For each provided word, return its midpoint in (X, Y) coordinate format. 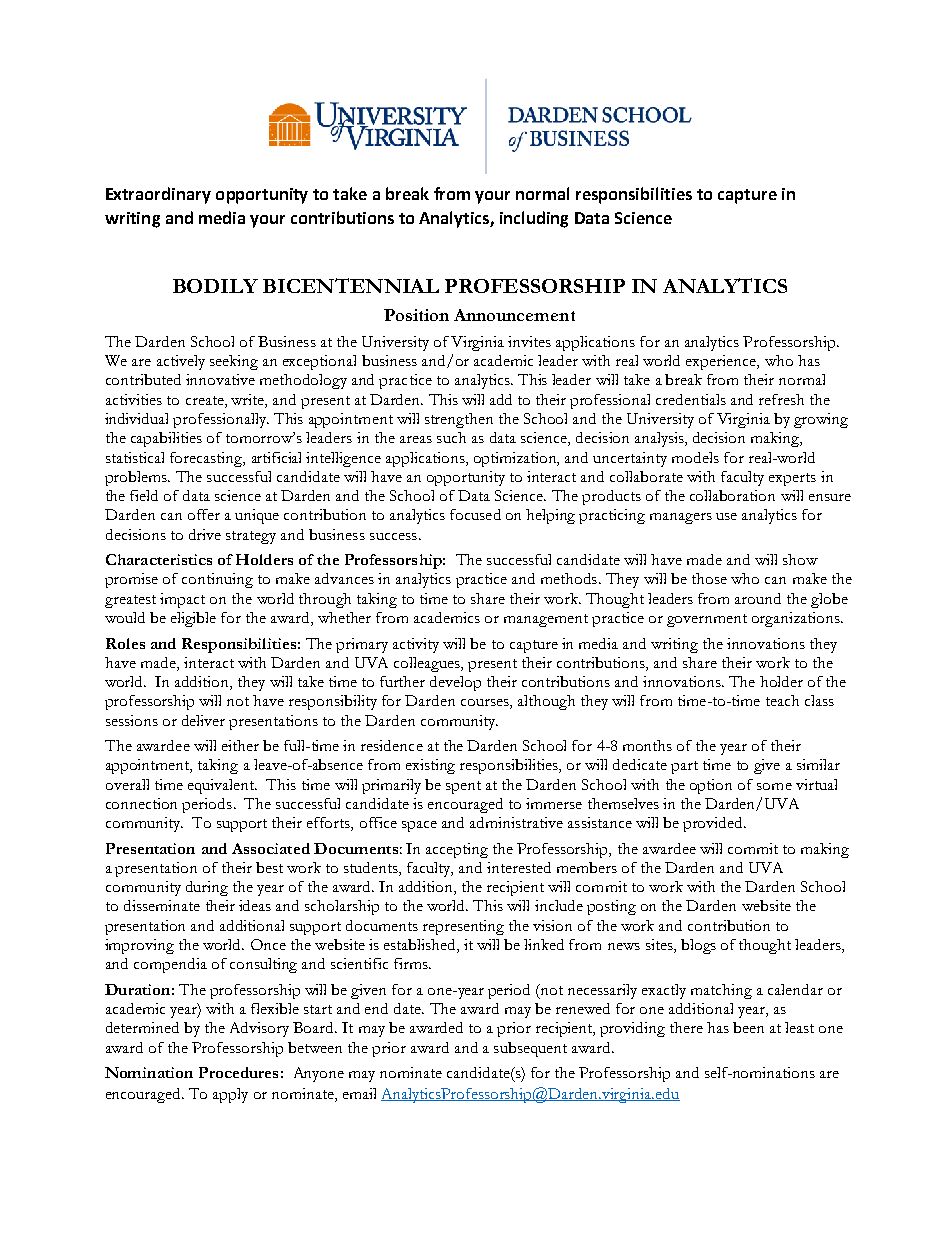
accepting (457, 850)
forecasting (207, 459)
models (695, 457)
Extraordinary (158, 195)
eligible (193, 619)
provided (714, 824)
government (707, 620)
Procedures (238, 1072)
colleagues (428, 664)
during (207, 888)
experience (722, 362)
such (451, 437)
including (534, 219)
